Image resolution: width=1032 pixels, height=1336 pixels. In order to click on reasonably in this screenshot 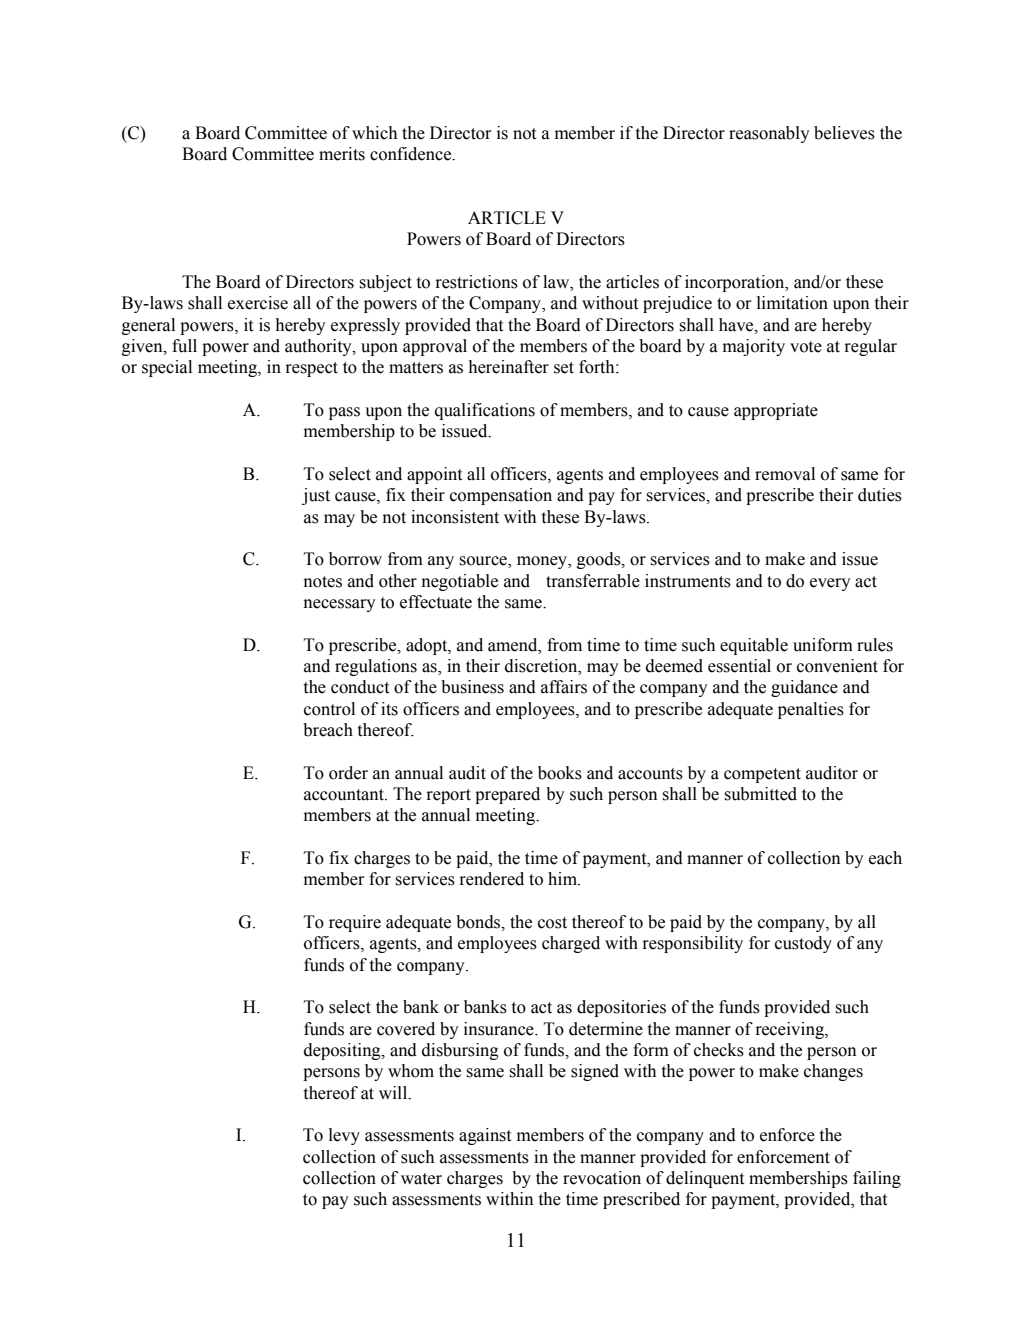, I will do `click(769, 134)`.
